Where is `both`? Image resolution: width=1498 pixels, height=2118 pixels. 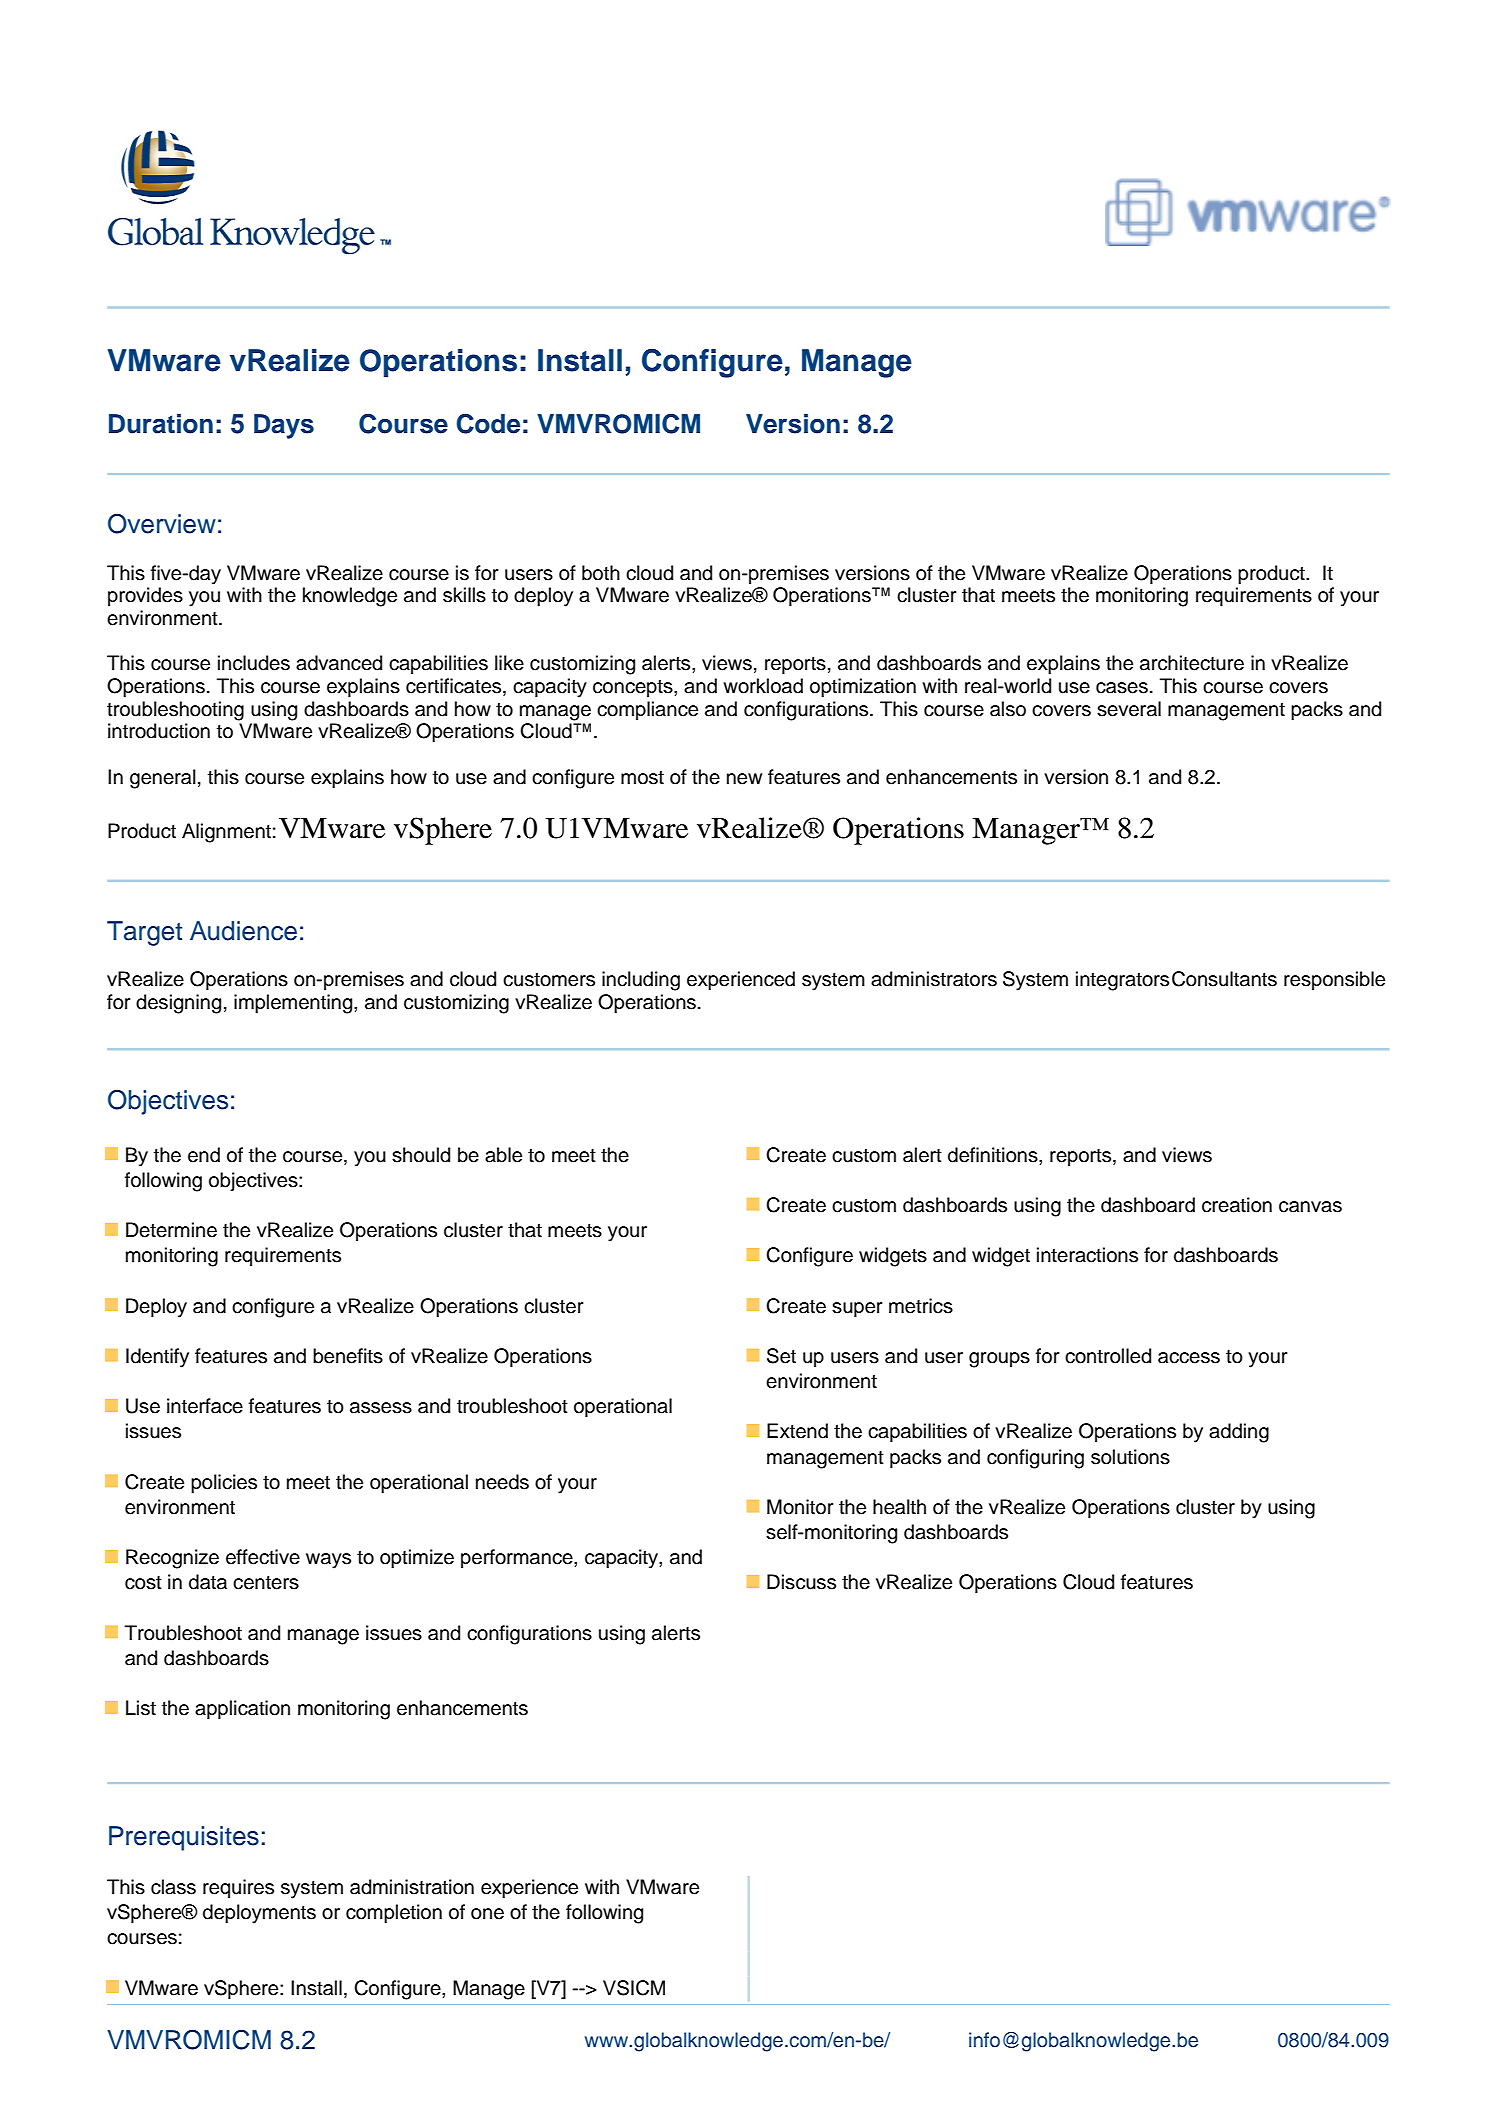
both is located at coordinates (601, 573).
